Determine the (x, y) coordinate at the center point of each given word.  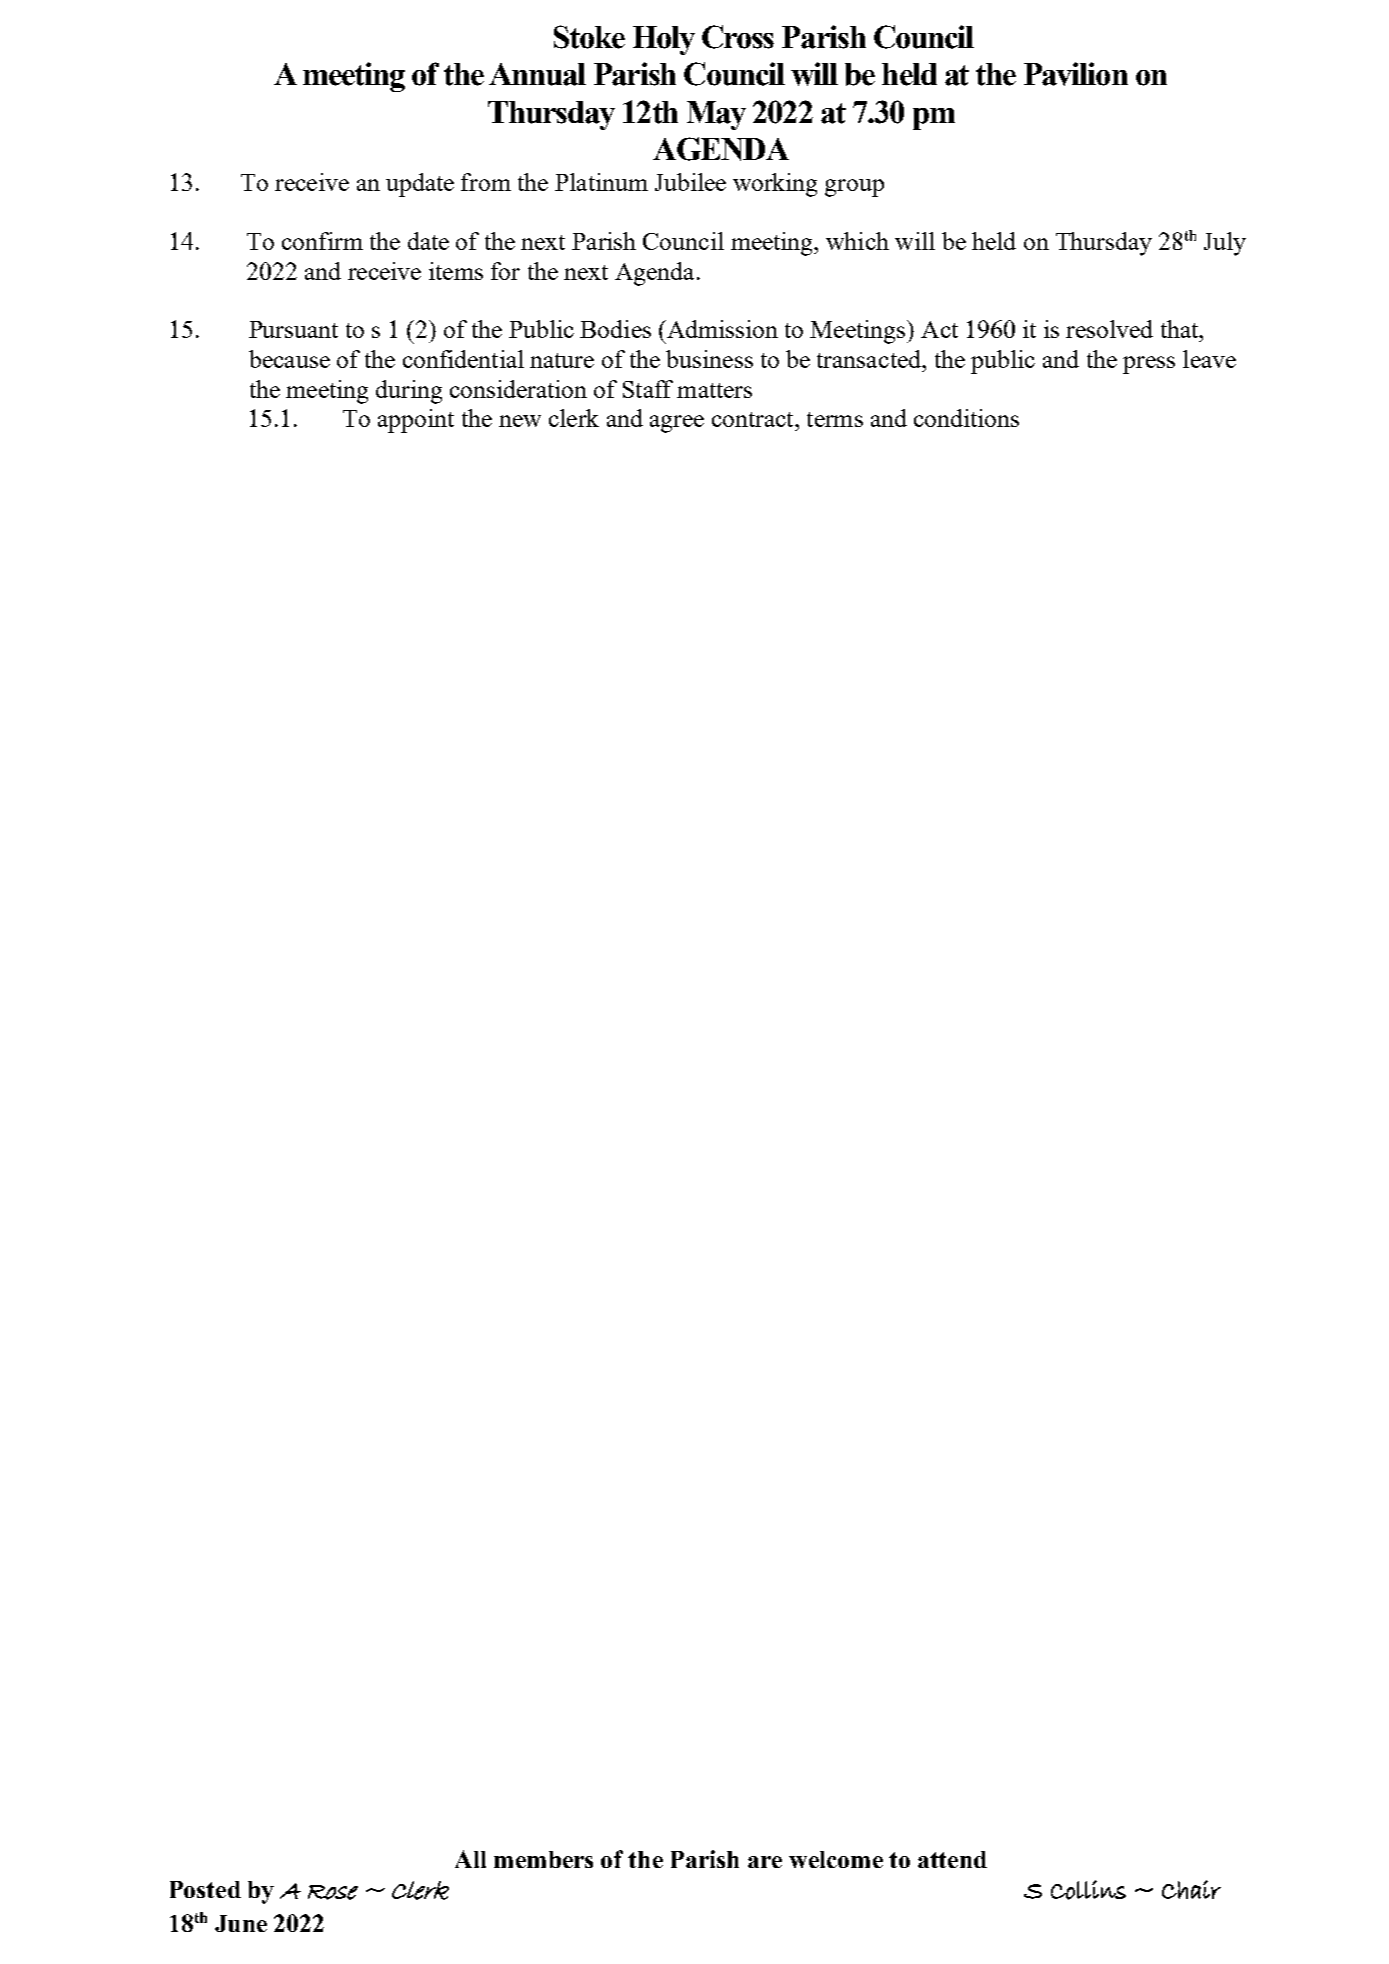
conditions (966, 418)
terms (835, 419)
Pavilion (1076, 74)
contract (754, 419)
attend (952, 1859)
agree (677, 424)
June (241, 1923)
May (716, 115)
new (520, 421)
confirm (322, 241)
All (470, 1859)
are (765, 1862)
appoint (416, 421)
